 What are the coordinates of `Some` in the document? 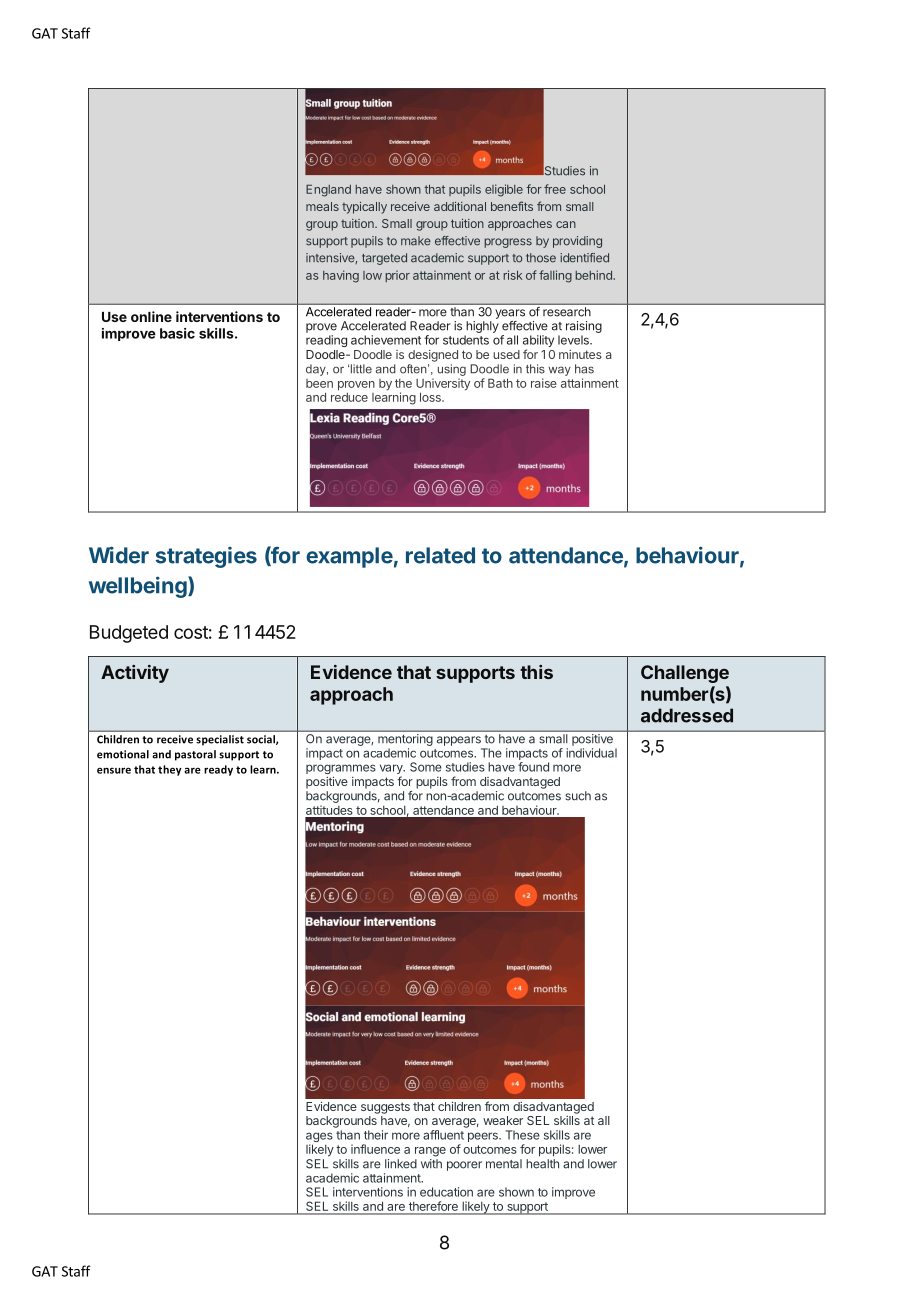 It's located at (426, 767).
